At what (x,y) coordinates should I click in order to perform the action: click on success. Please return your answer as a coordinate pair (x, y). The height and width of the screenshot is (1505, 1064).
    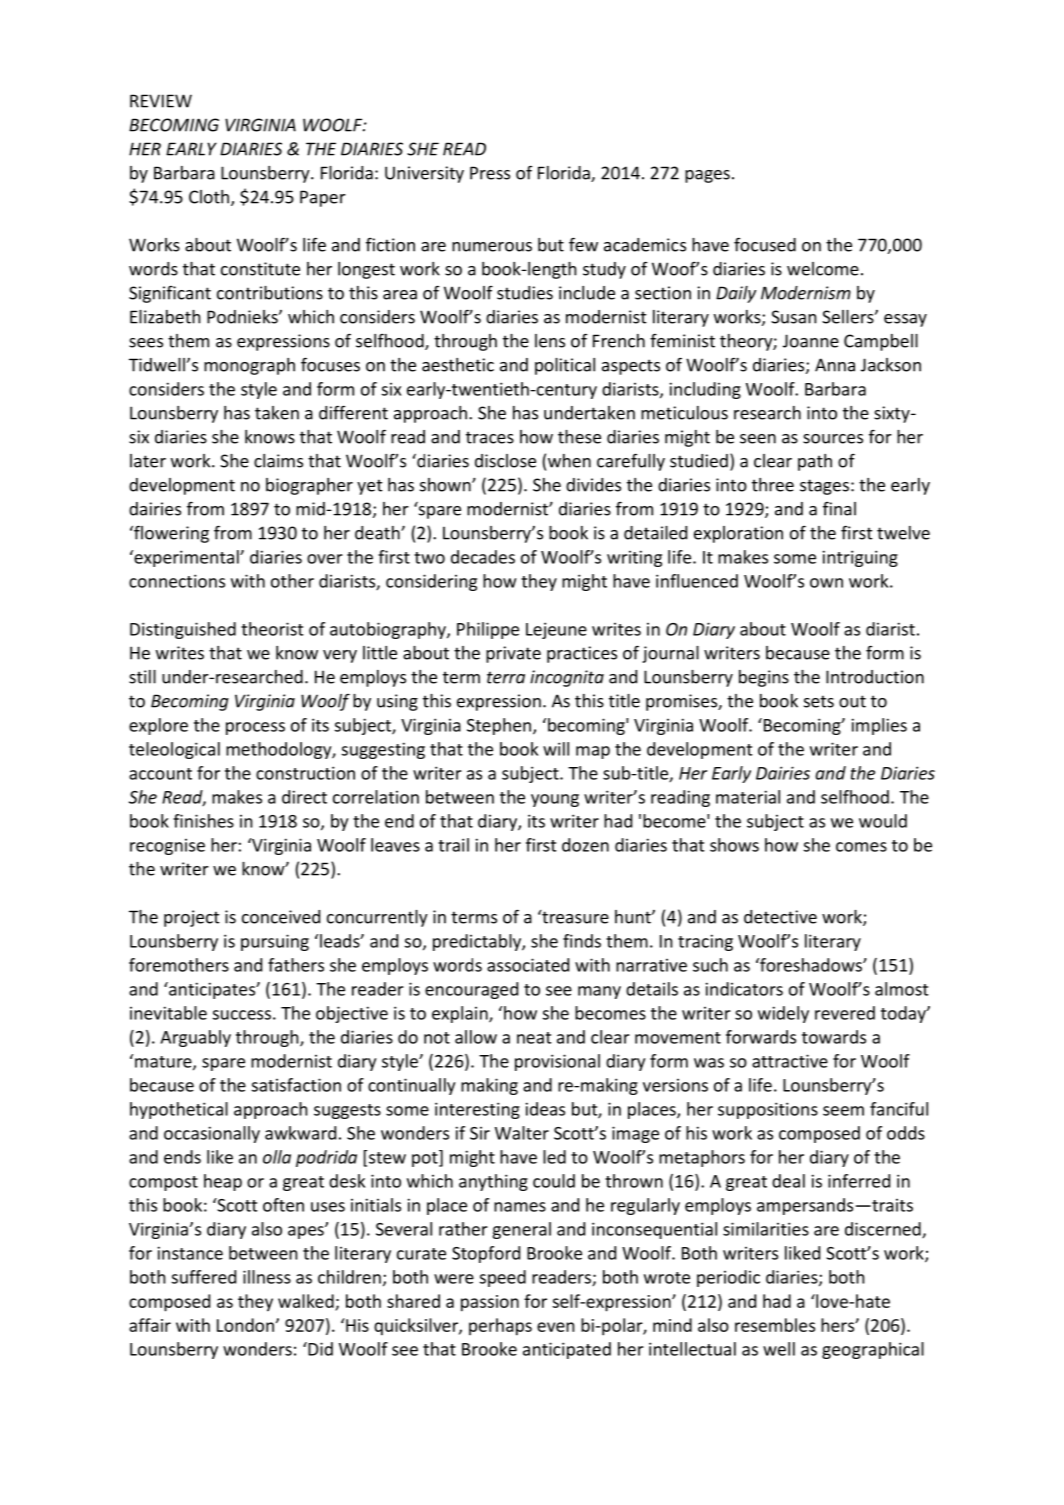
    Looking at the image, I should click on (242, 1015).
